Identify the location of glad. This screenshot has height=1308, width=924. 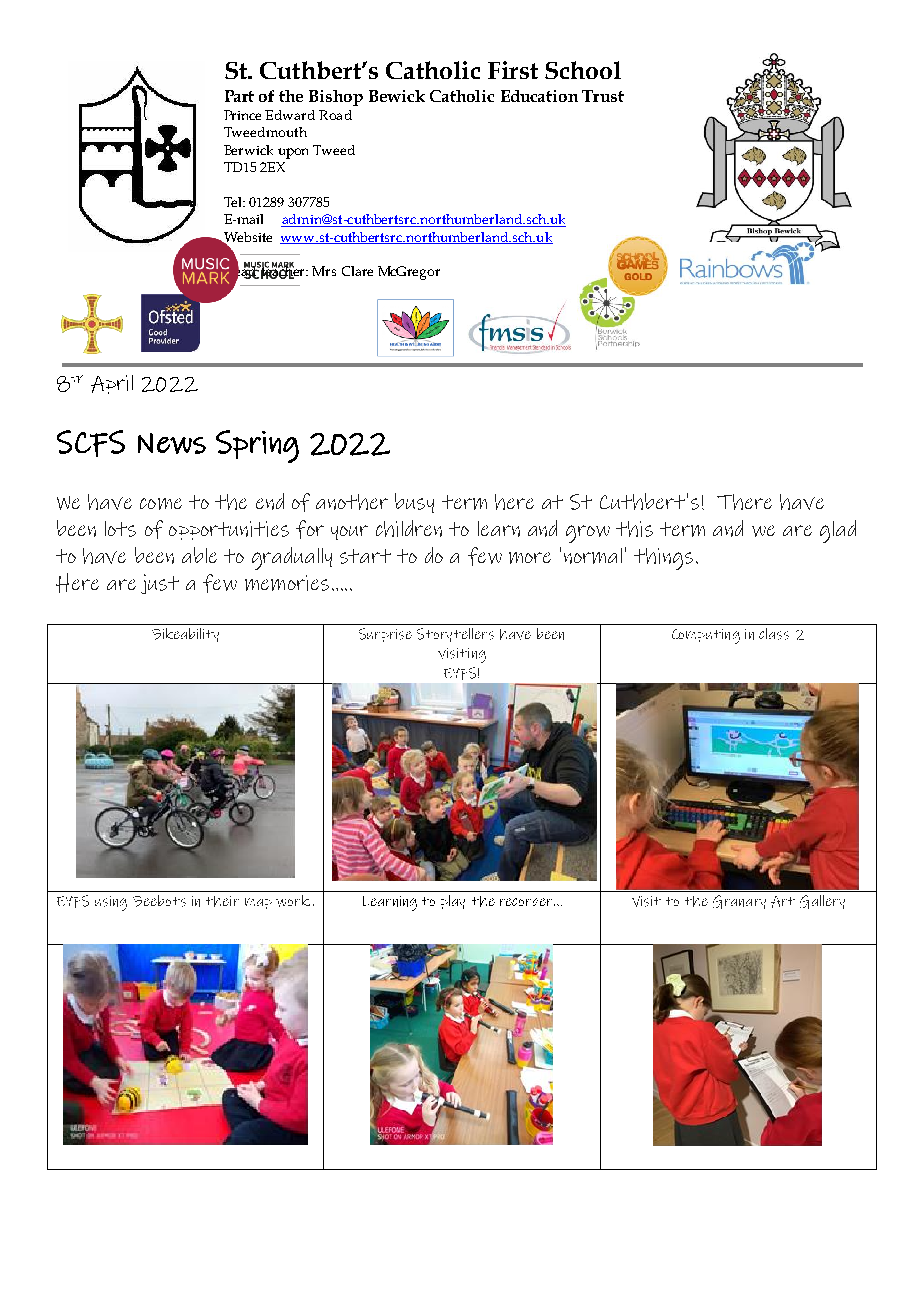
(838, 531).
